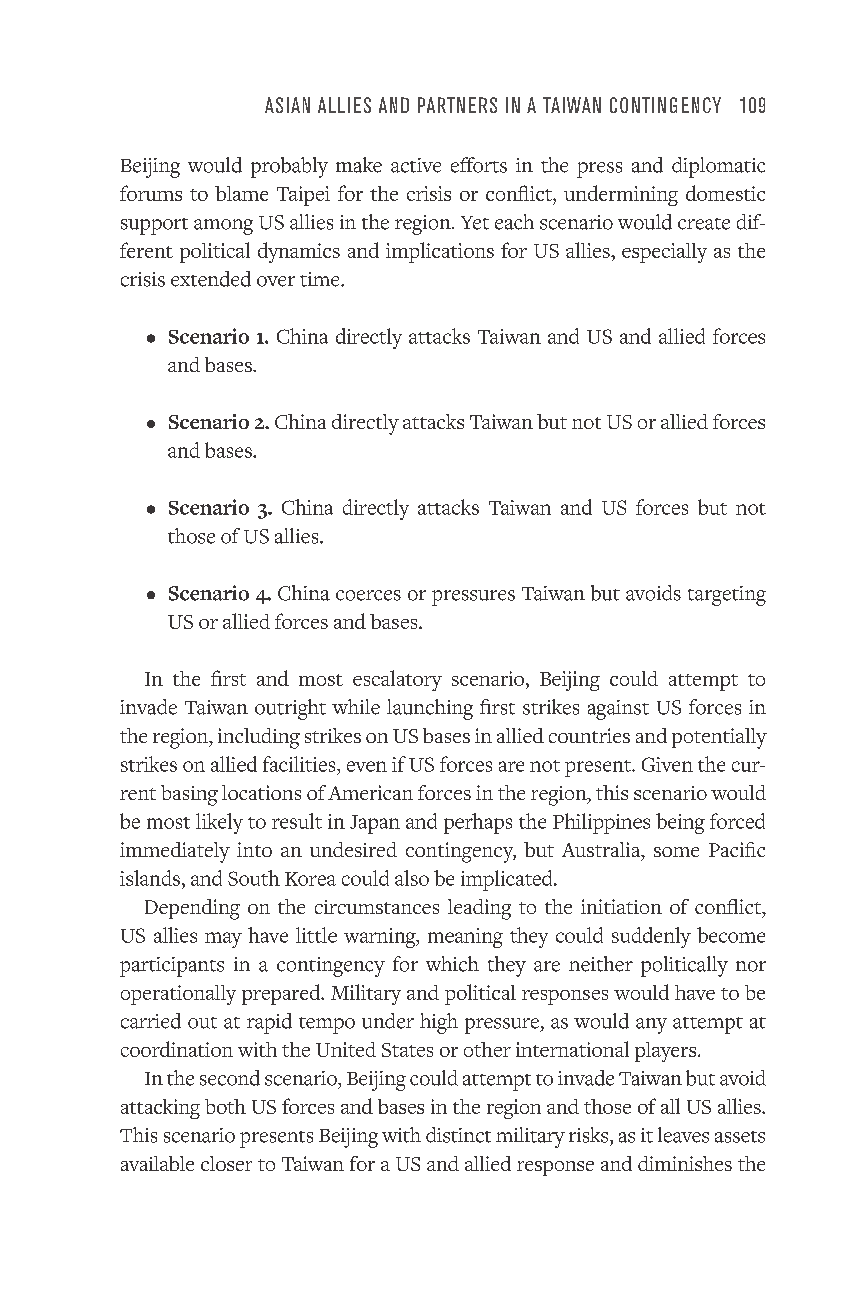  What do you see at coordinates (290, 709) in the screenshot?
I see `outright` at bounding box center [290, 709].
